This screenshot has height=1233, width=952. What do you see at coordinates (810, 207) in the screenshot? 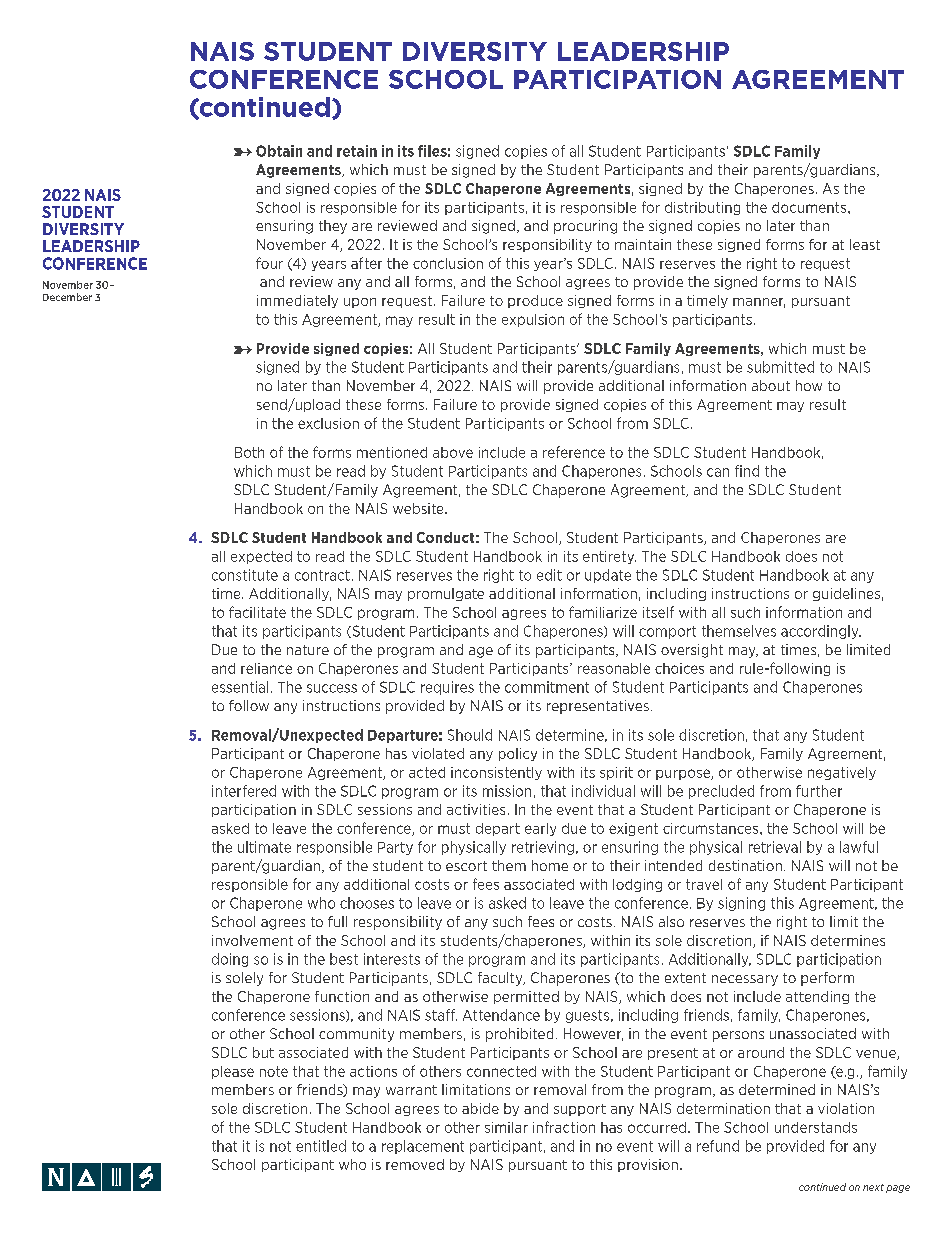
I see `documents` at bounding box center [810, 207].
